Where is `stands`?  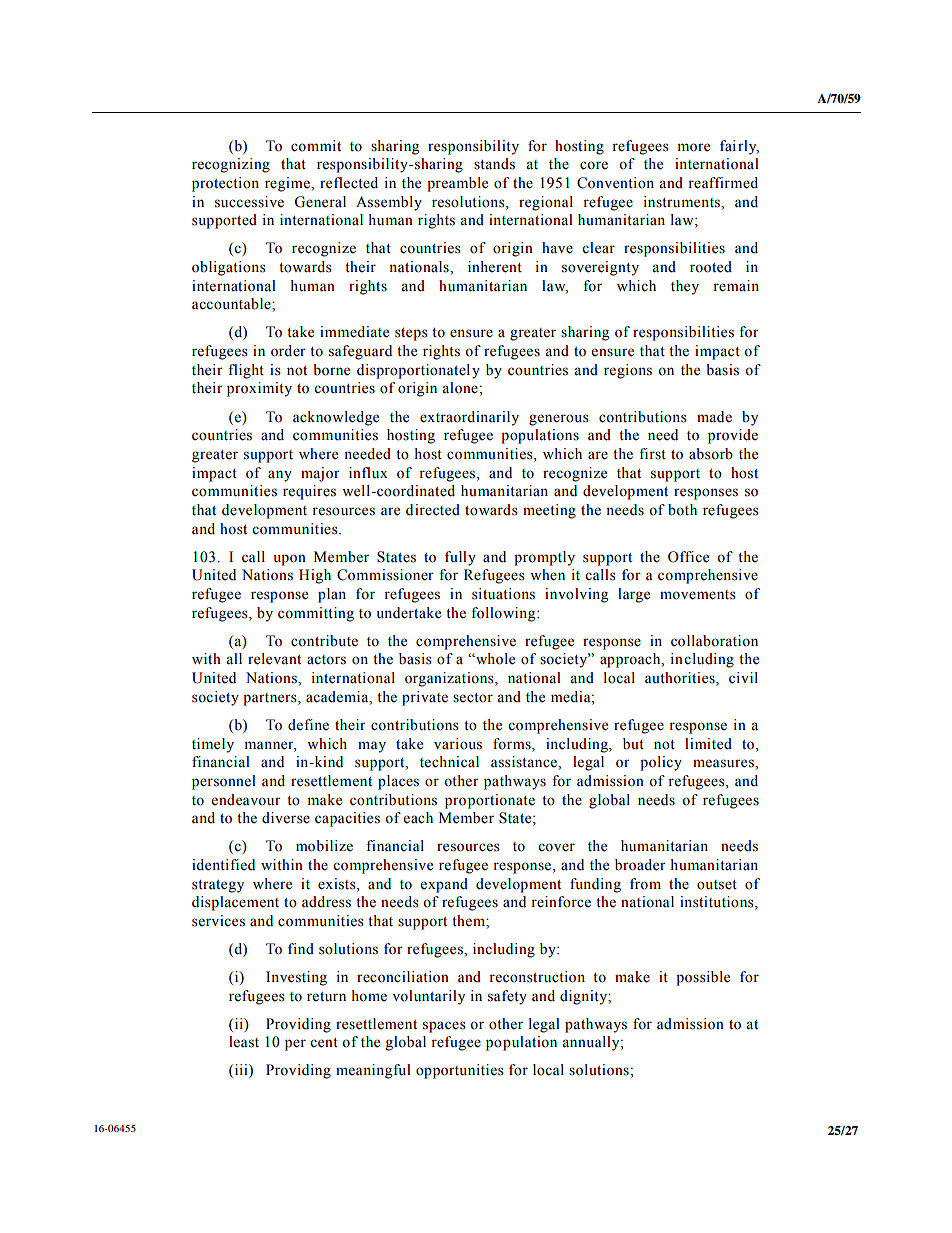
stands is located at coordinates (494, 164).
